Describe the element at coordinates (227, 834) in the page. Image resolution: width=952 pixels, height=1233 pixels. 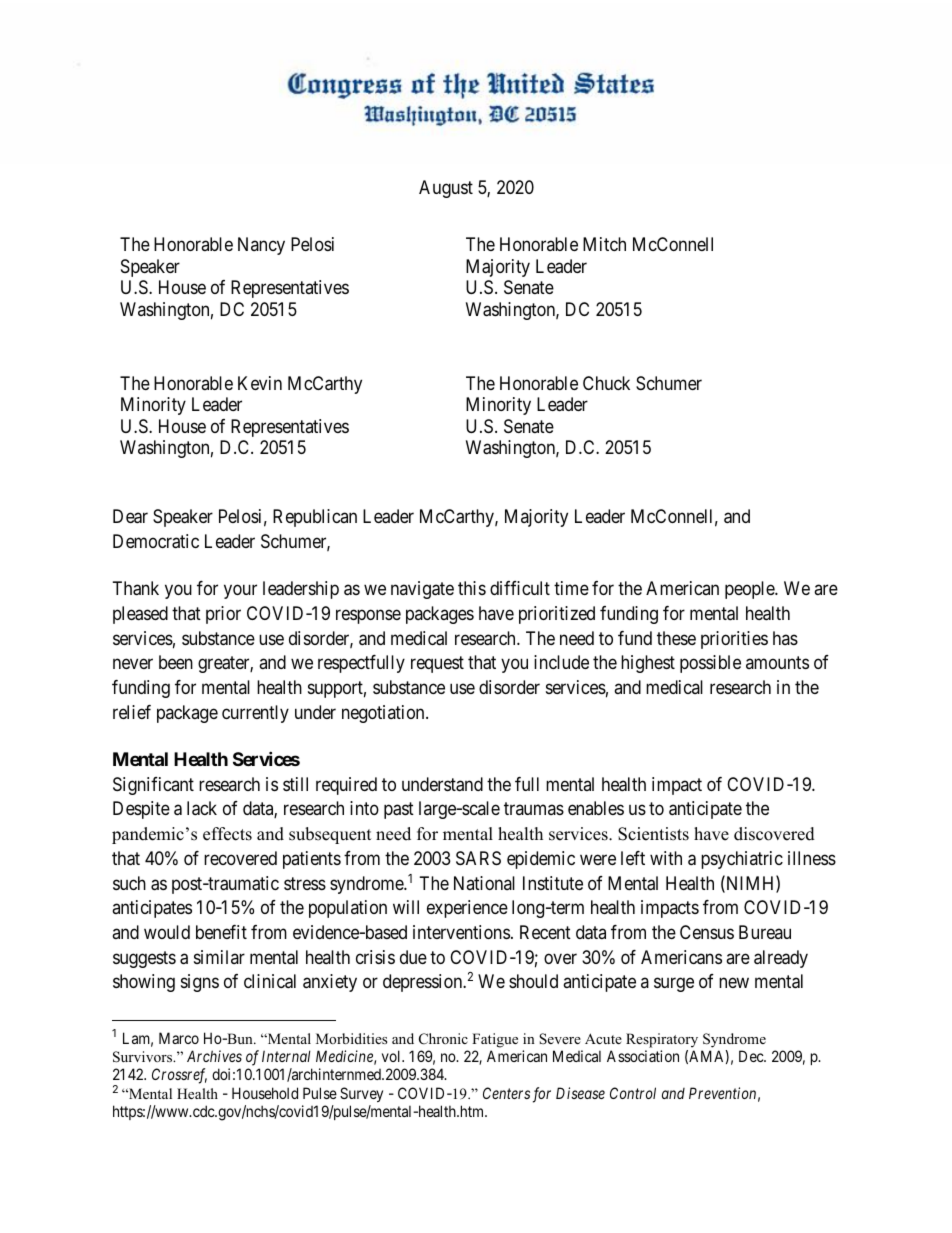
I see `effects` at that location.
